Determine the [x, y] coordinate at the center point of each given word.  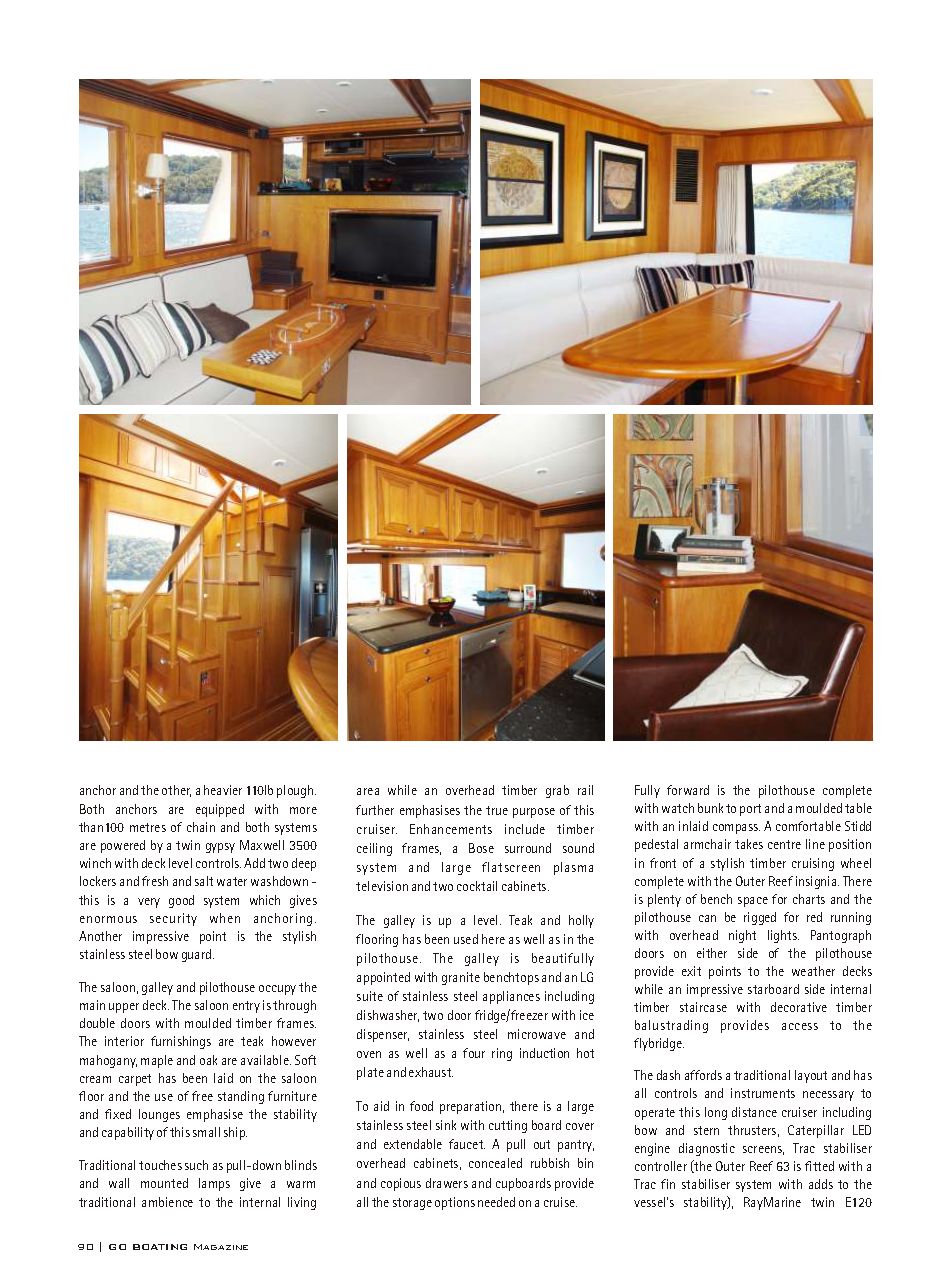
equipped [220, 810]
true [497, 810]
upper [124, 1008]
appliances [511, 997]
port [750, 810]
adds [821, 1184]
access [800, 1026]
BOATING [160, 1247]
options [455, 1203]
